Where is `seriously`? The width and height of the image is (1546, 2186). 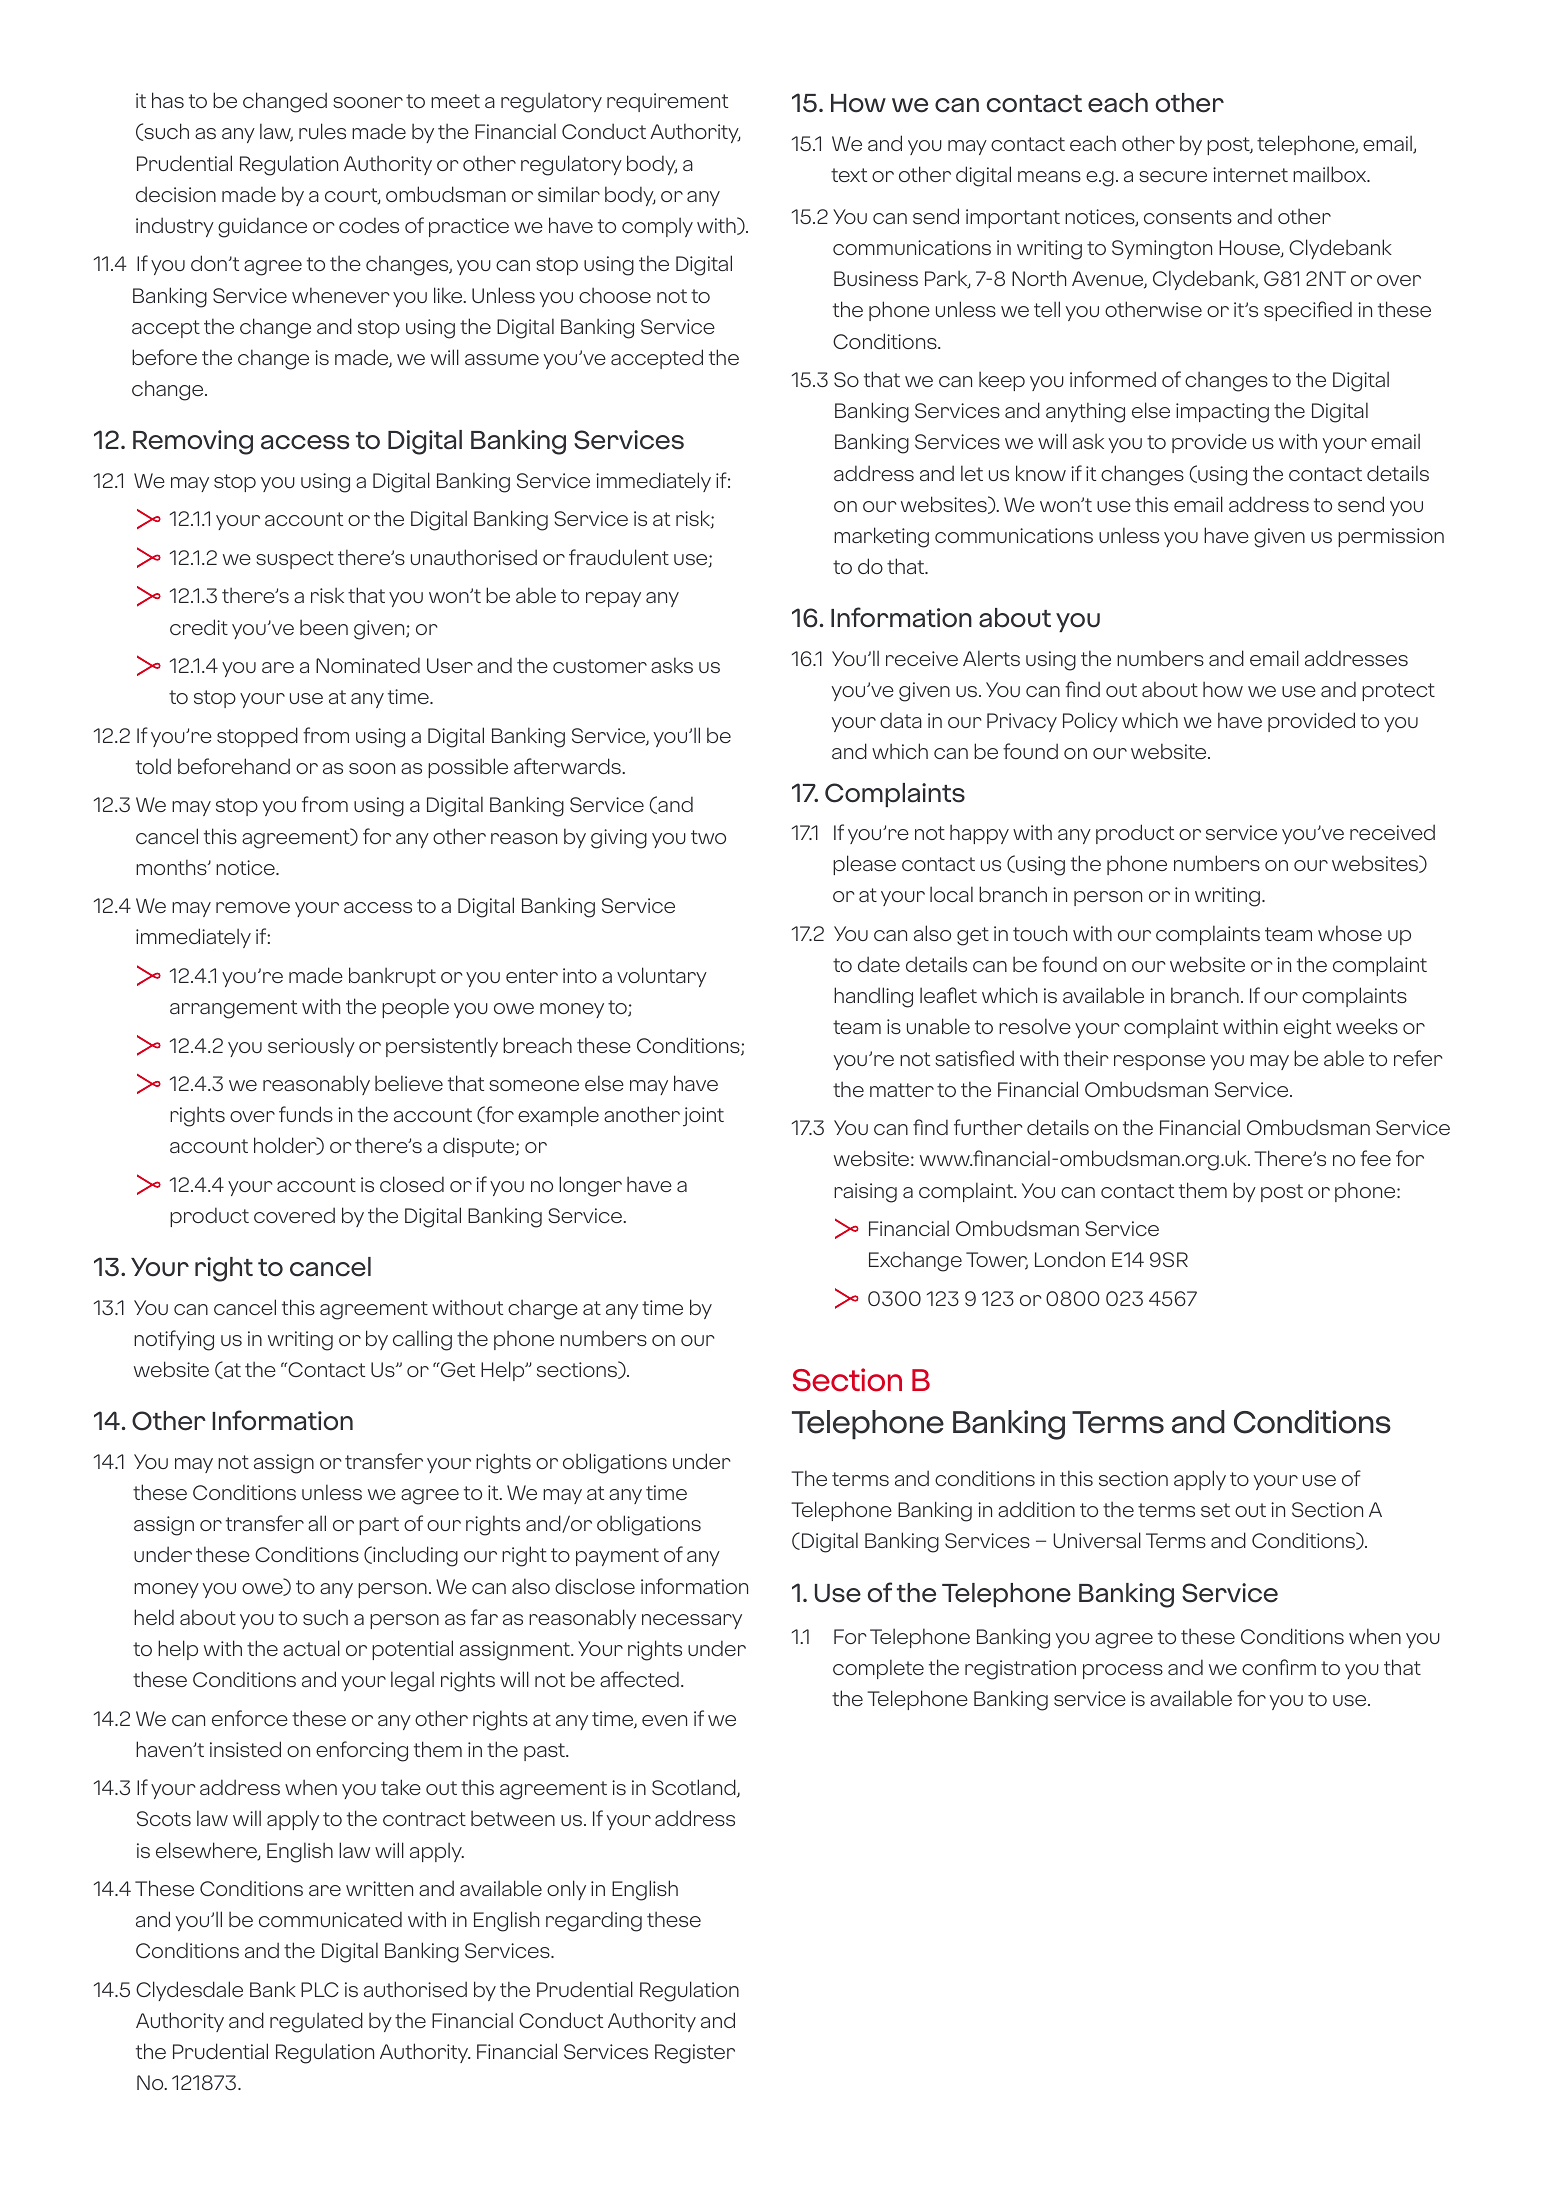 seriously is located at coordinates (311, 1047).
